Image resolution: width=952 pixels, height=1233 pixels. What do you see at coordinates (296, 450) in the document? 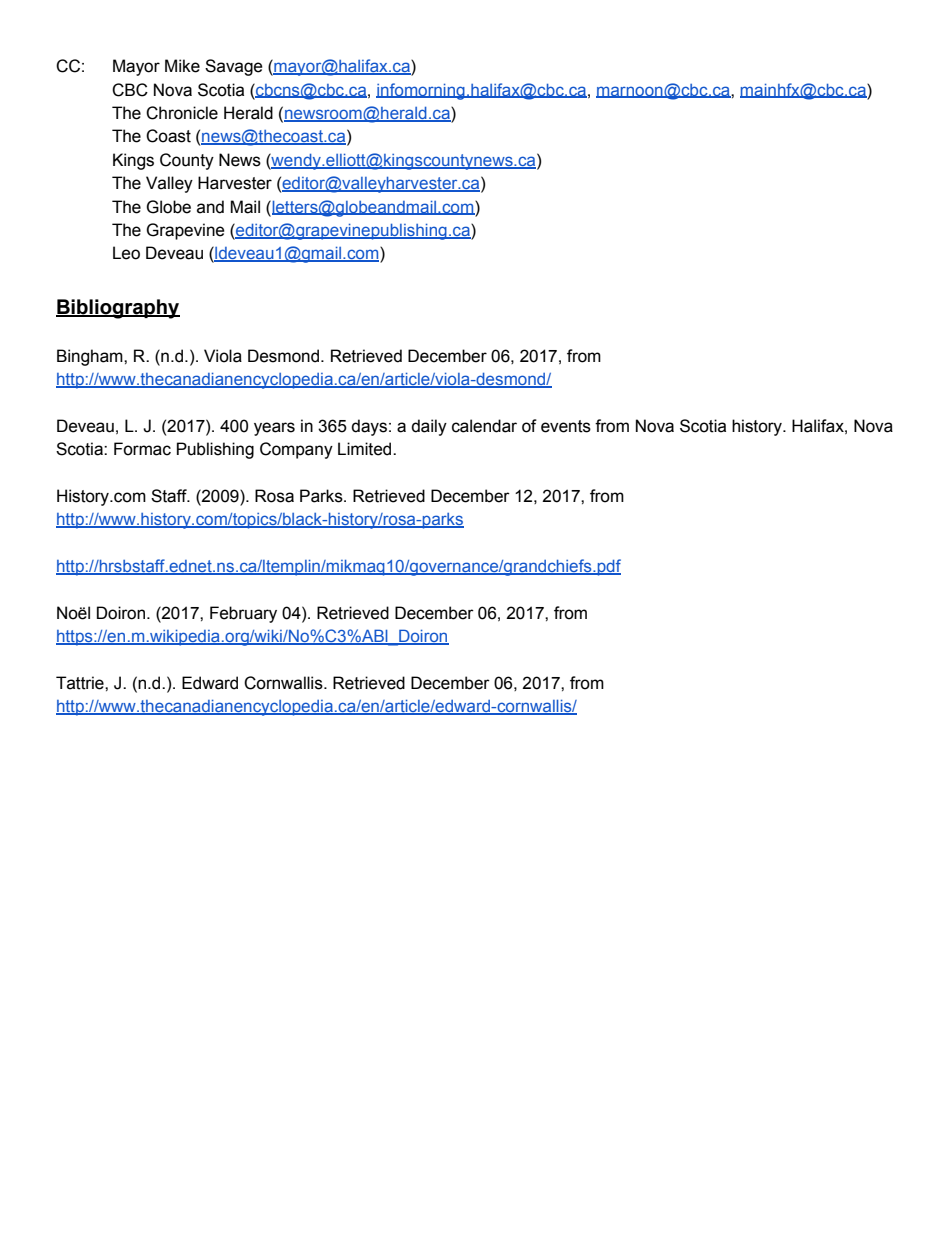
I see `Company` at bounding box center [296, 450].
